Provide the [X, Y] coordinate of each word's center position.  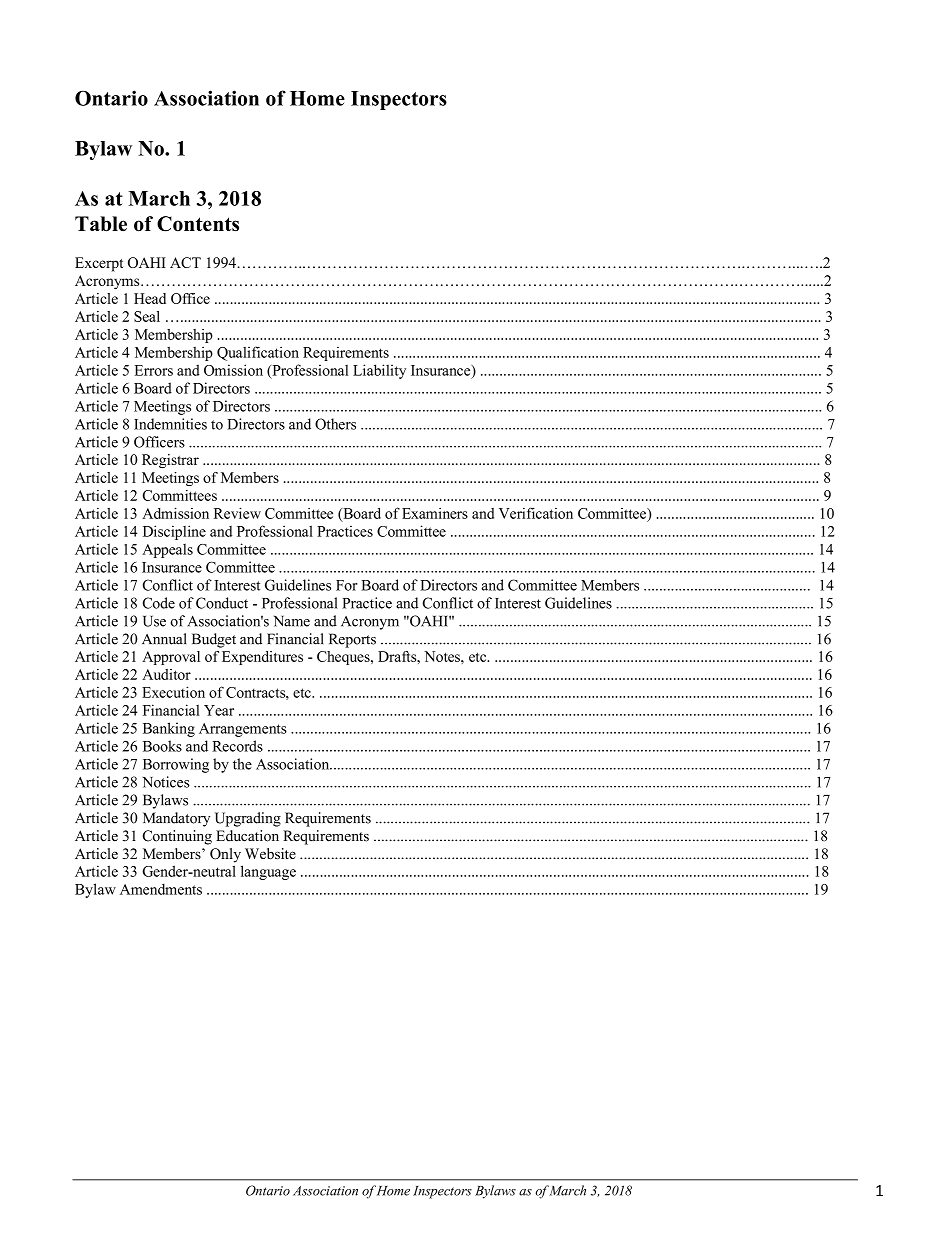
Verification [536, 513]
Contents [198, 224]
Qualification [258, 353]
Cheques [344, 658]
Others [335, 424]
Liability [379, 371]
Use [154, 621]
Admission [175, 513]
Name [292, 621]
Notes [443, 656]
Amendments [161, 889]
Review [237, 513]
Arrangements [243, 730]
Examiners [435, 513]
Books [162, 746]
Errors [154, 370]
